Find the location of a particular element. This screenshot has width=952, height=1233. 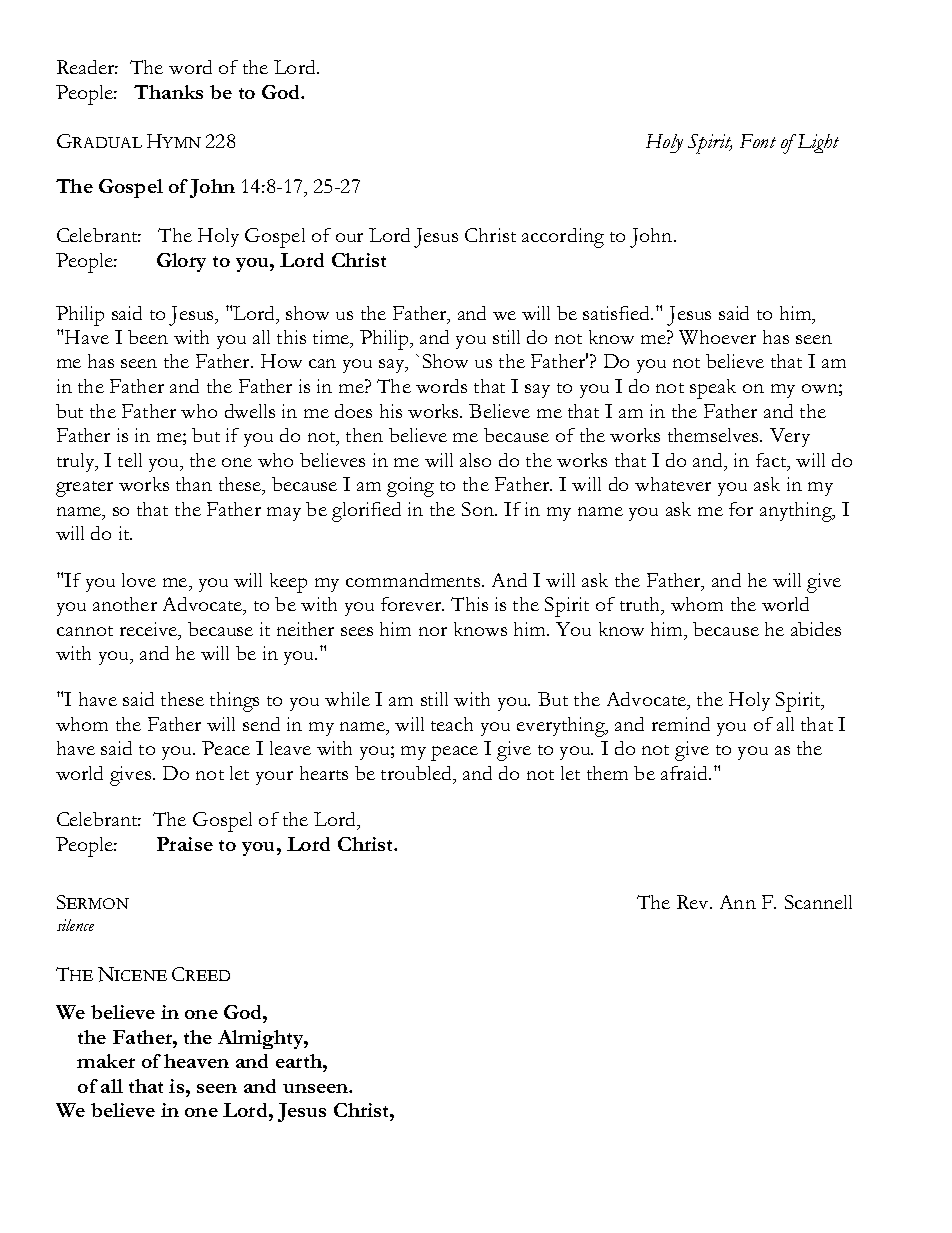

Glory is located at coordinates (181, 262).
